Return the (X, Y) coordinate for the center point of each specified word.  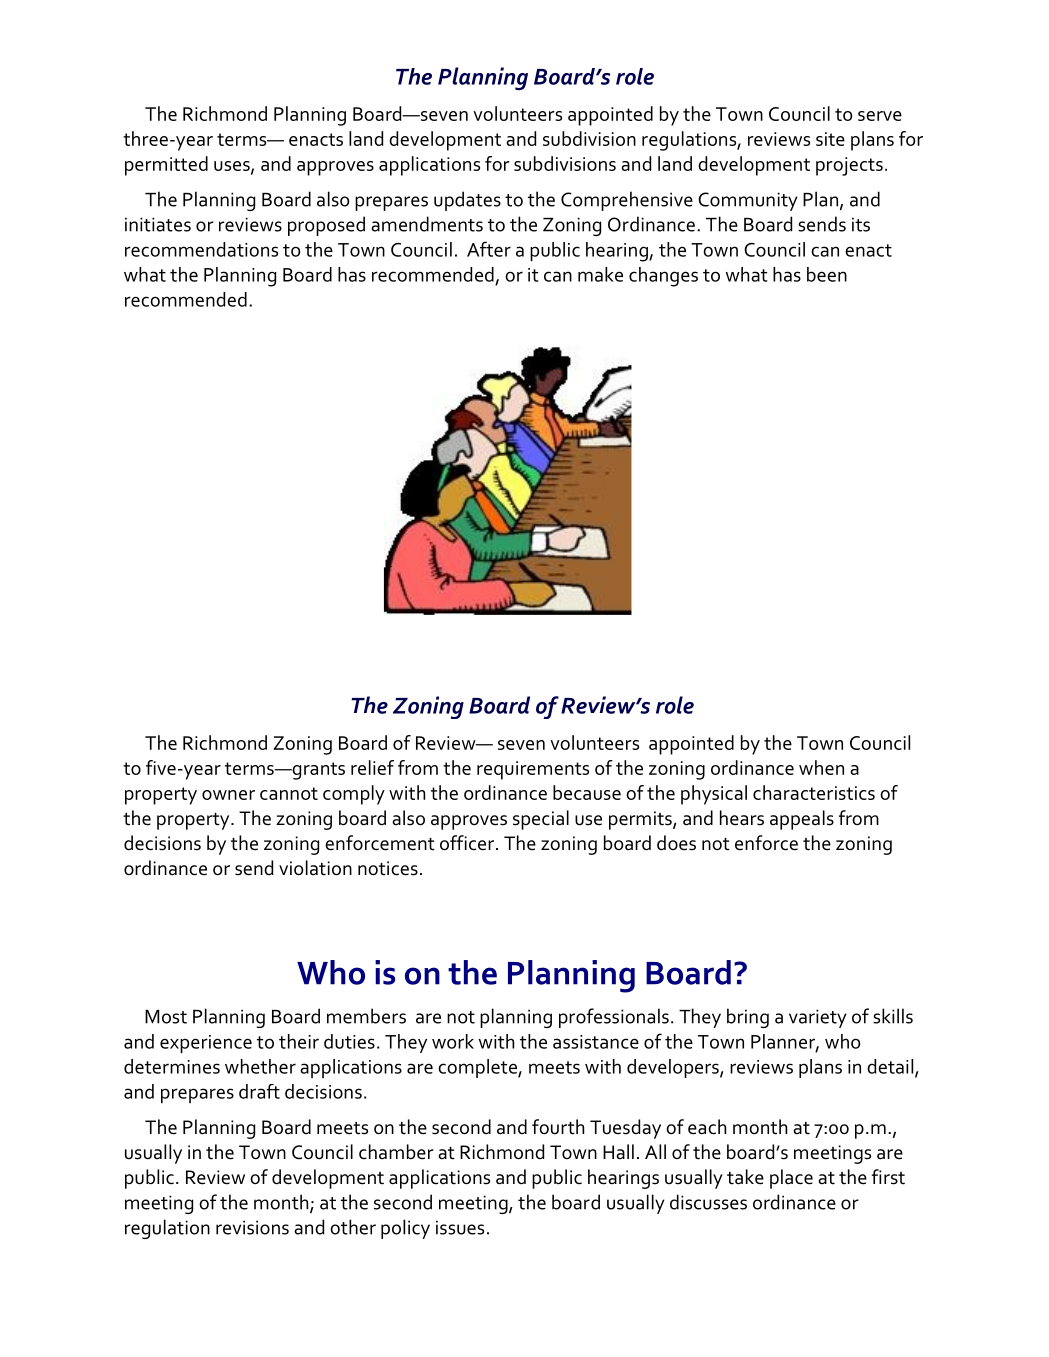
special (541, 820)
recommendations (201, 249)
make (600, 274)
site (830, 139)
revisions (252, 1227)
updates (467, 201)
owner (228, 795)
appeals (802, 820)
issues (460, 1227)
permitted (166, 166)
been (827, 274)
